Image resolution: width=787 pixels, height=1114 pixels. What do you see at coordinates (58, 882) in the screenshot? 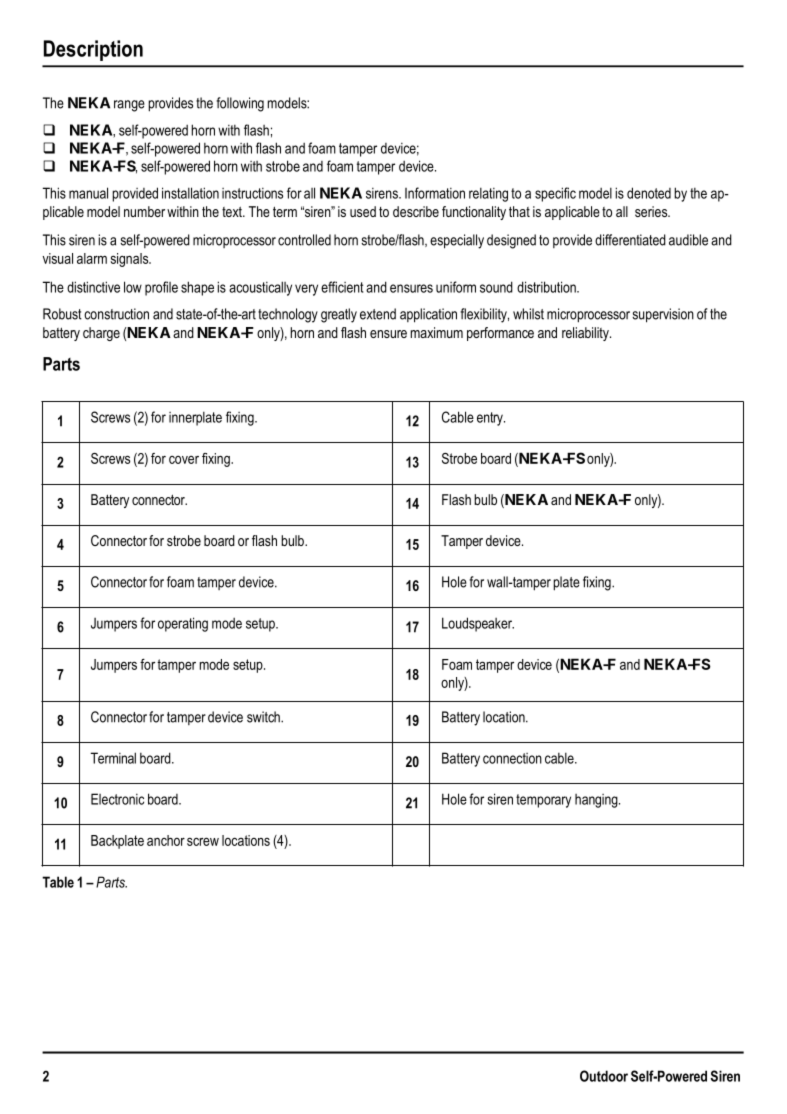
I see `Table` at bounding box center [58, 882].
